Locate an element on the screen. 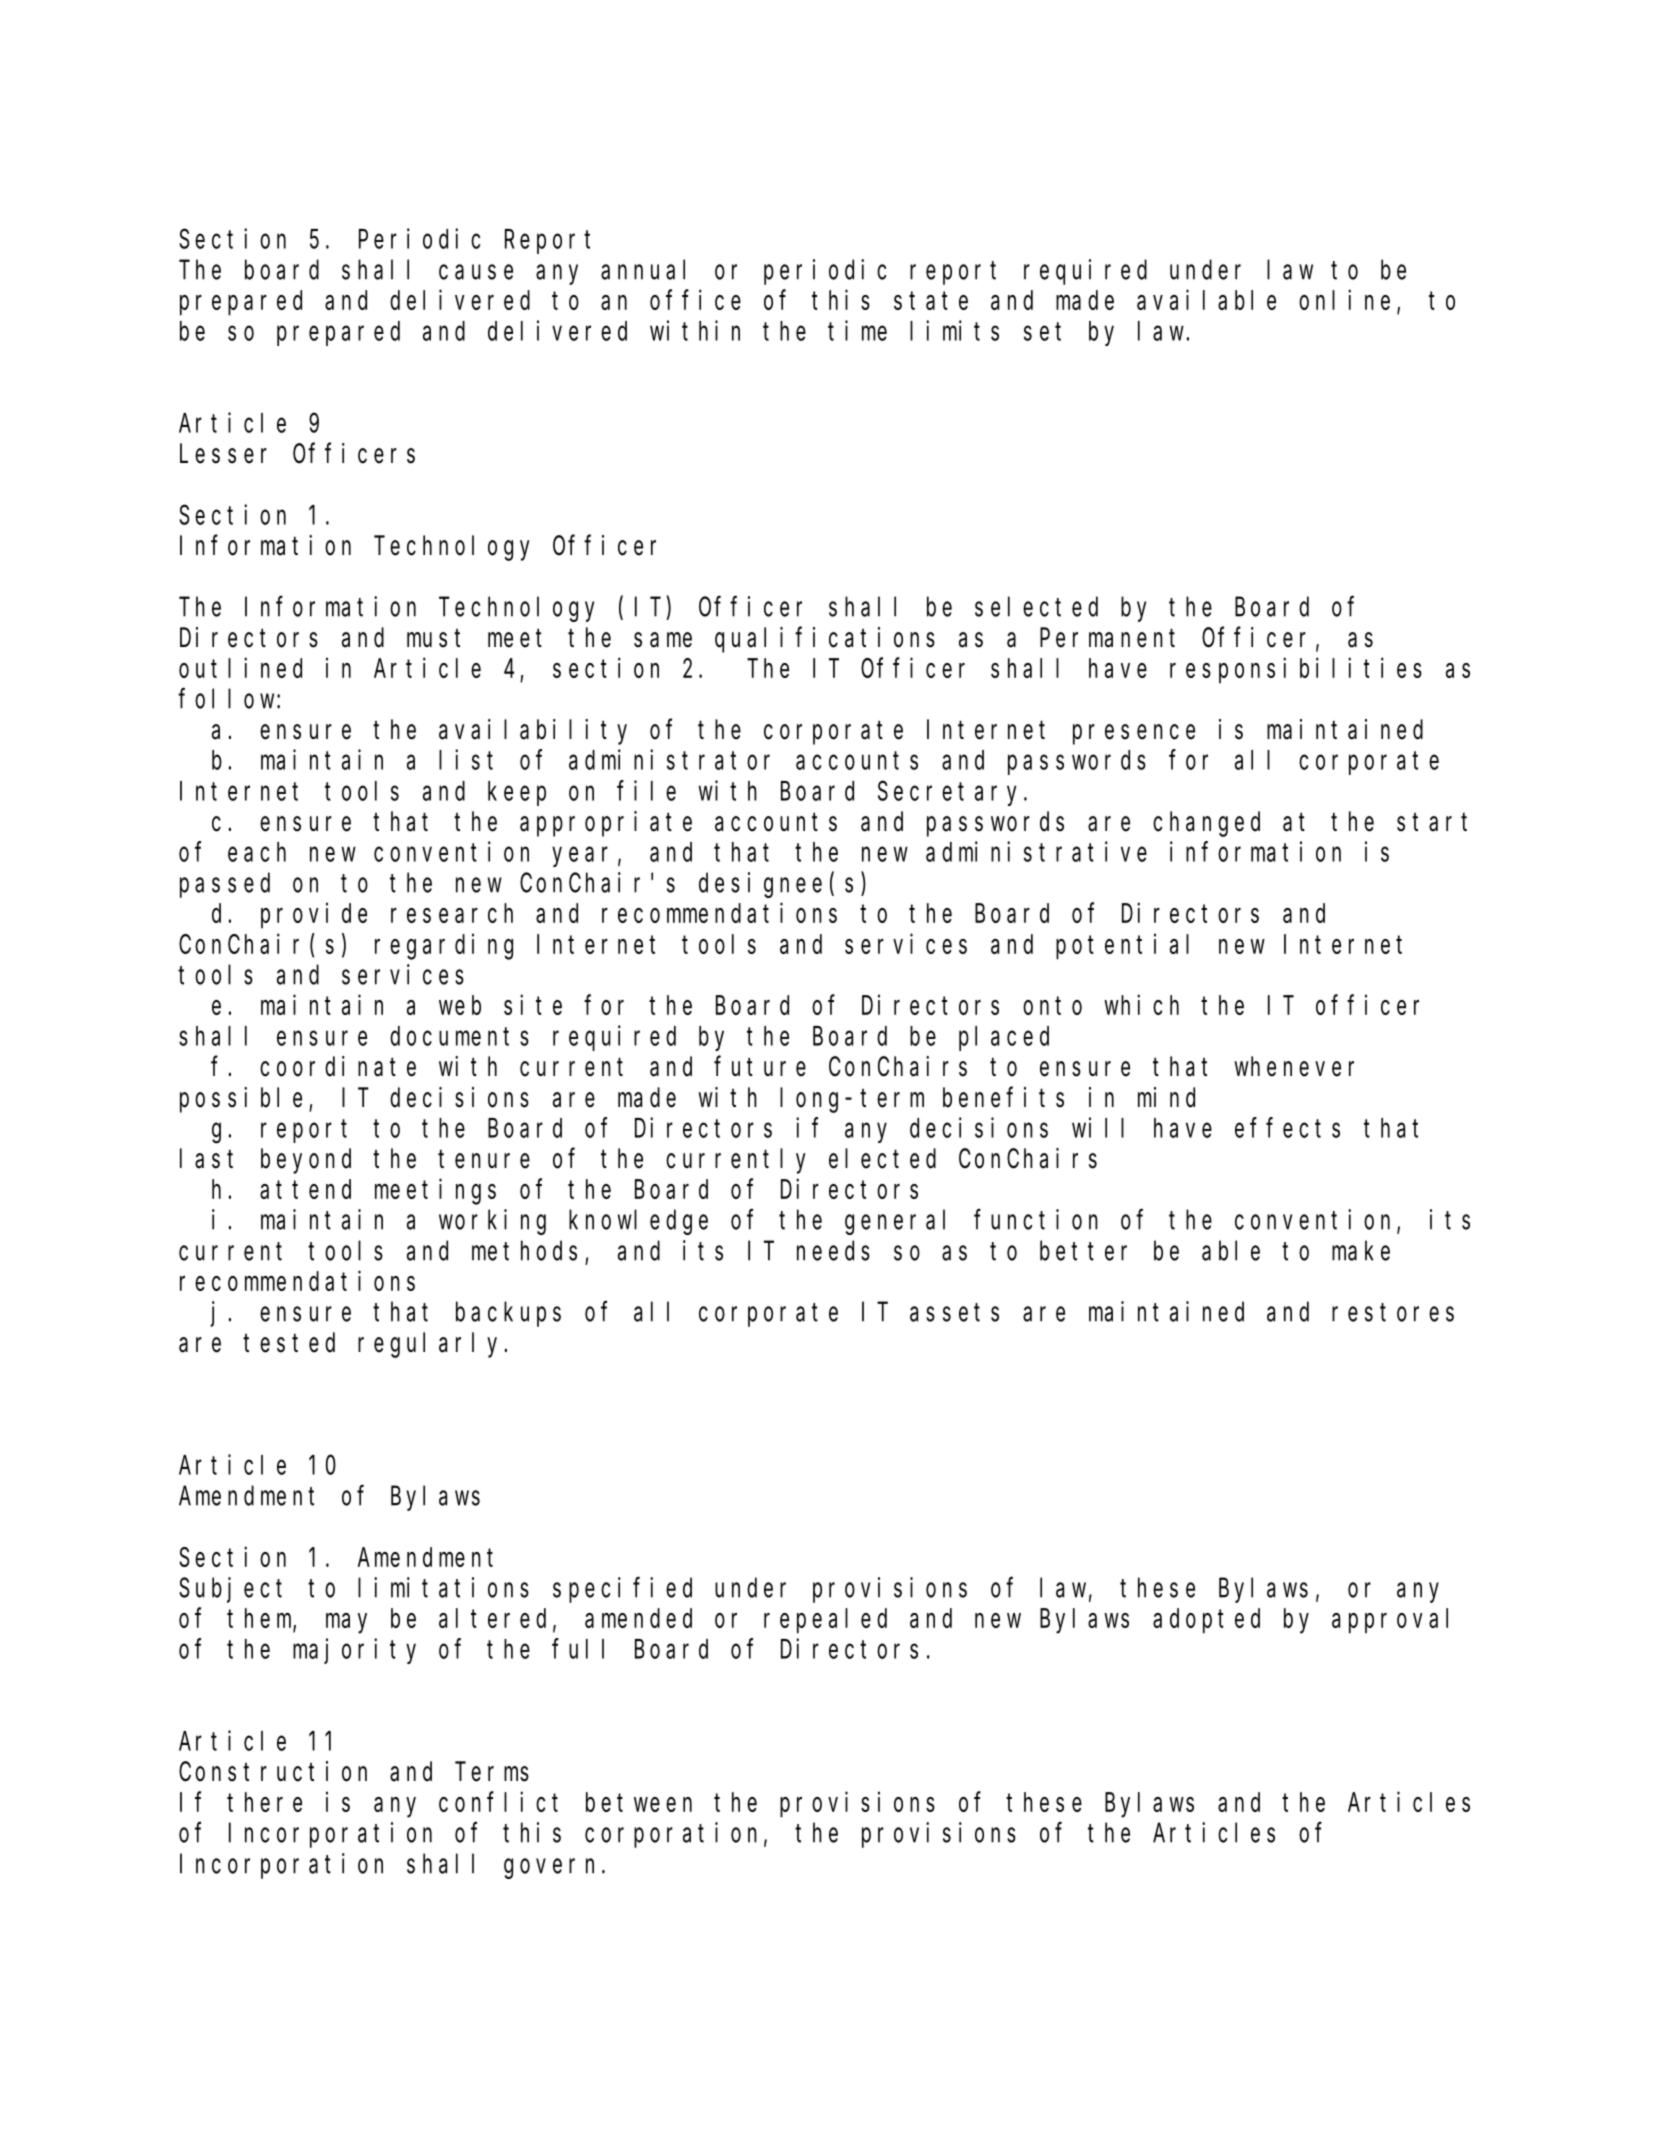  responsibilities is located at coordinates (1296, 670).
